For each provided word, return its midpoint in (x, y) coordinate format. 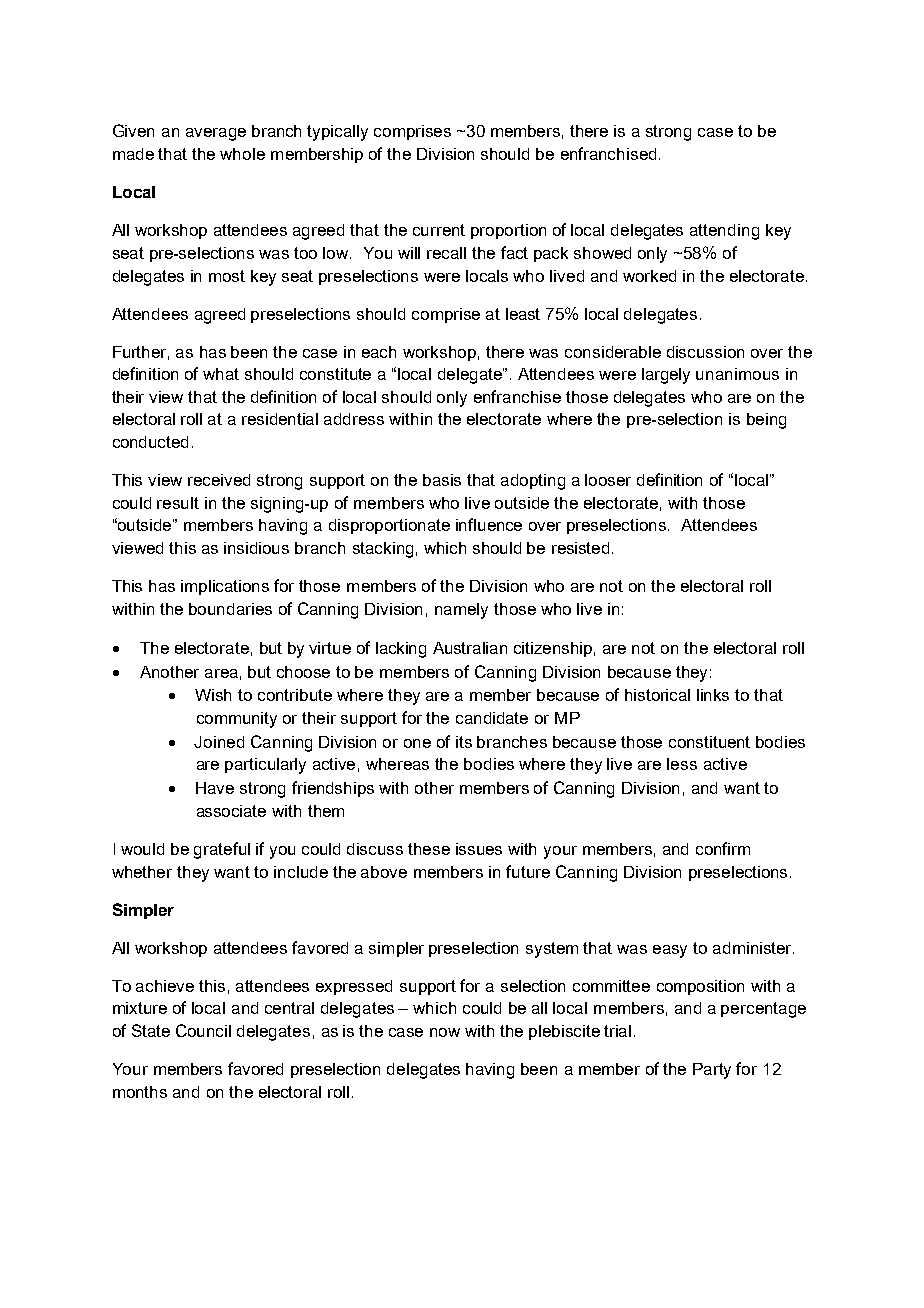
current (439, 230)
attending (724, 232)
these (429, 849)
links (713, 695)
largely (666, 376)
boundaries (230, 609)
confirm (723, 848)
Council (203, 1030)
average (216, 134)
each (379, 352)
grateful (222, 850)
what (221, 374)
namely (461, 611)
